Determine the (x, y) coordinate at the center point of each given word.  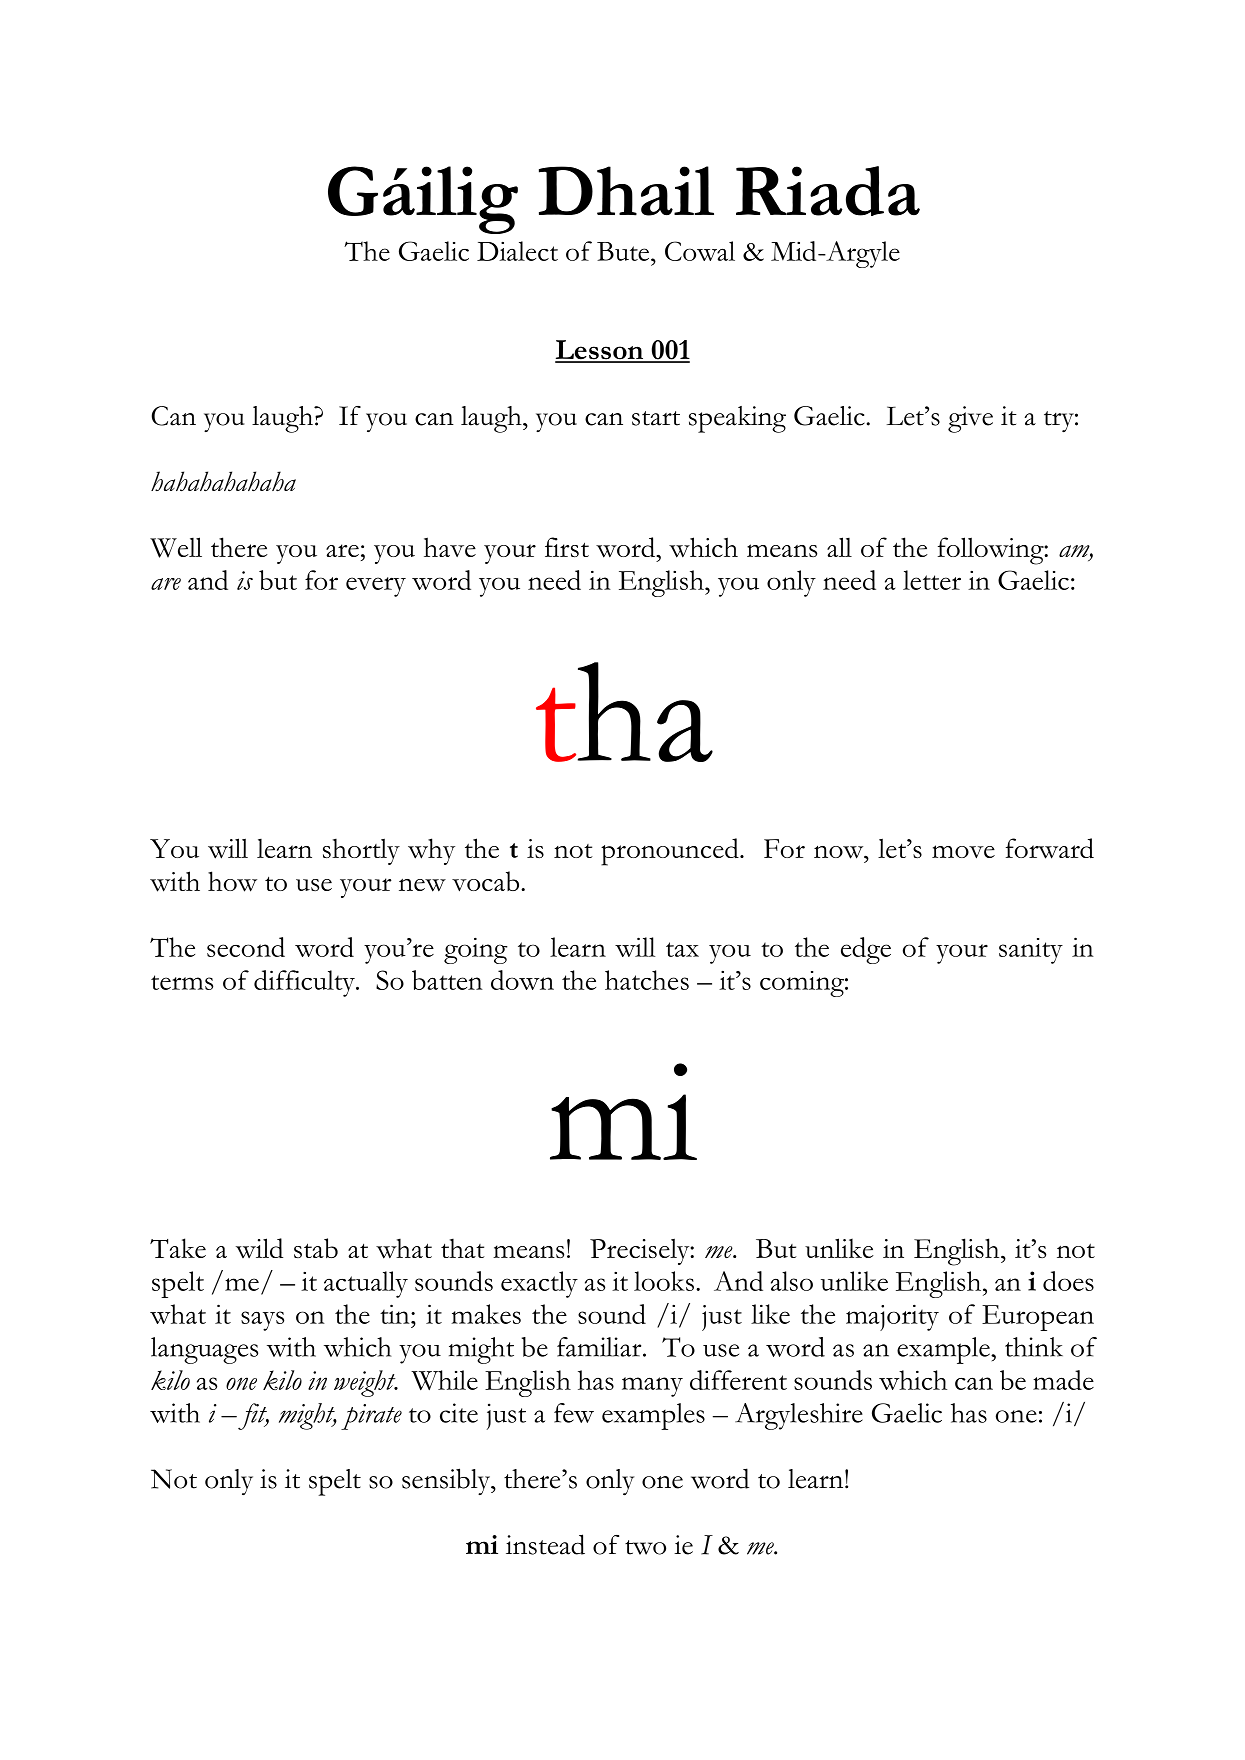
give (970, 419)
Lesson (600, 351)
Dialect (517, 251)
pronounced (671, 852)
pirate (371, 1417)
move (963, 852)
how (232, 881)
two (645, 1547)
